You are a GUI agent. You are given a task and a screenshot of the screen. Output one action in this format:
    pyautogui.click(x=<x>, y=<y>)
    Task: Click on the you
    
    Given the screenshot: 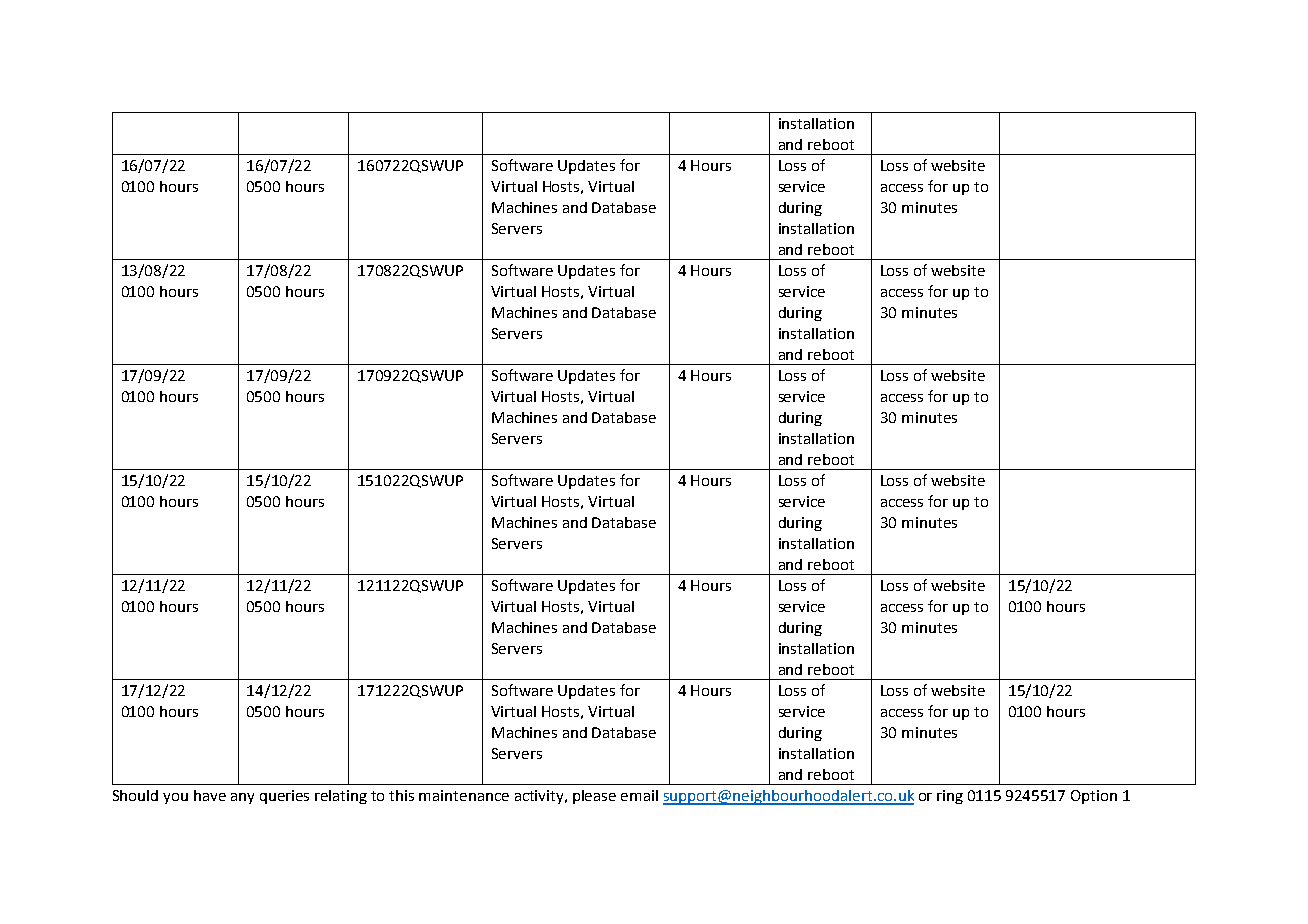 What is the action you would take?
    pyautogui.click(x=175, y=798)
